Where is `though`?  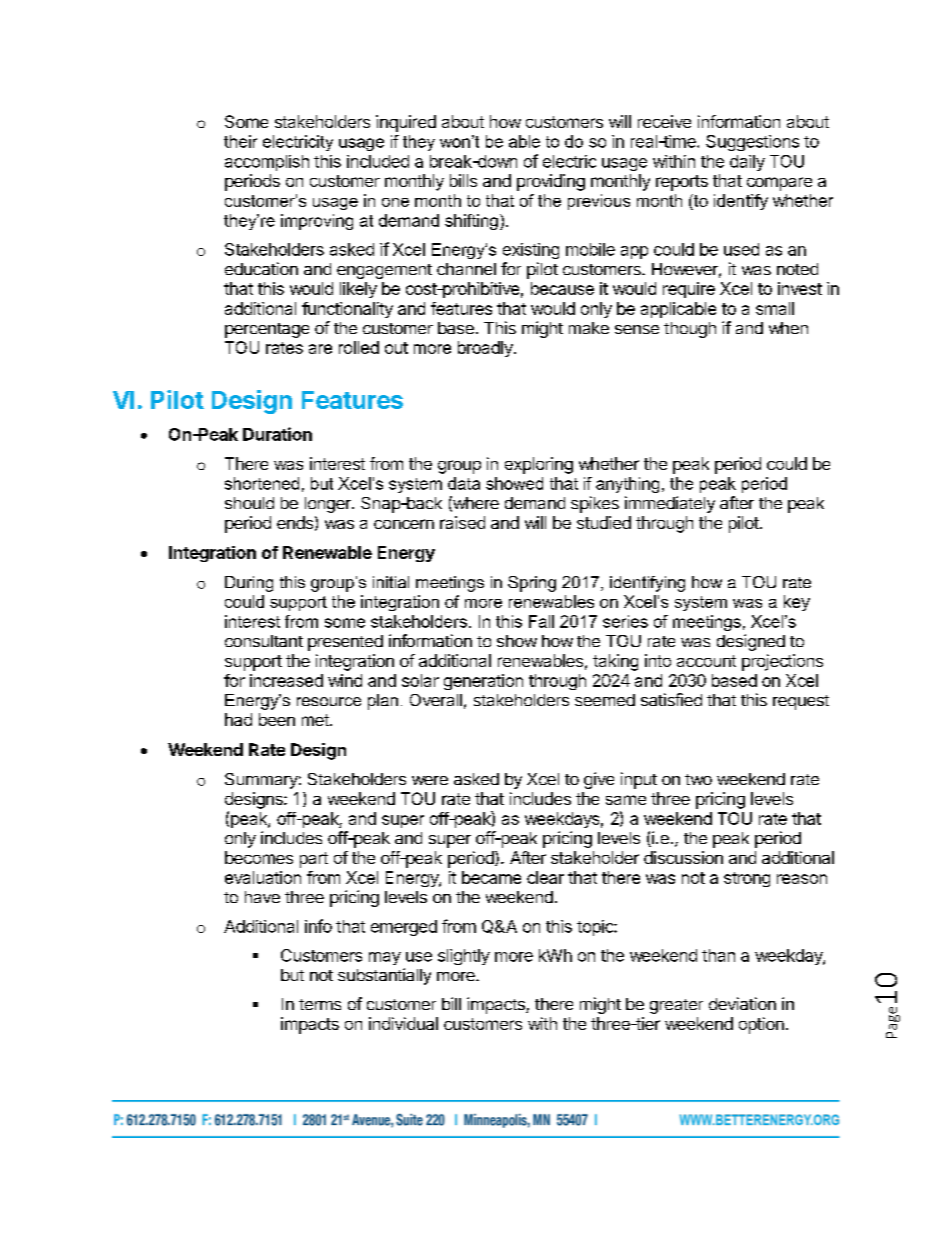
though is located at coordinates (690, 330).
